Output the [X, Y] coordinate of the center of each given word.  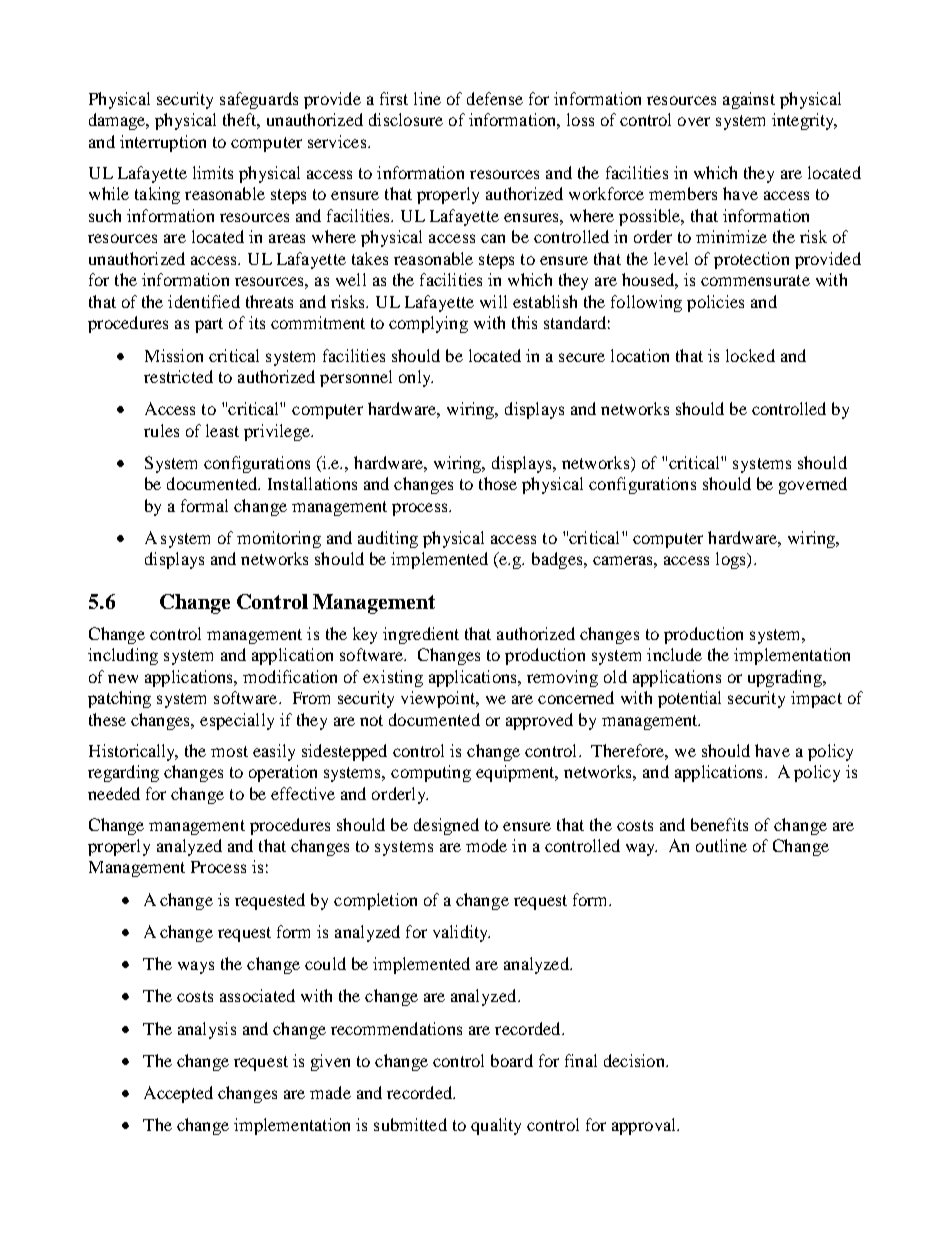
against [749, 100]
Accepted [178, 1094]
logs [732, 560]
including [123, 656]
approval [645, 1126]
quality [496, 1126]
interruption [163, 143]
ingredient [421, 635]
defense [495, 98]
